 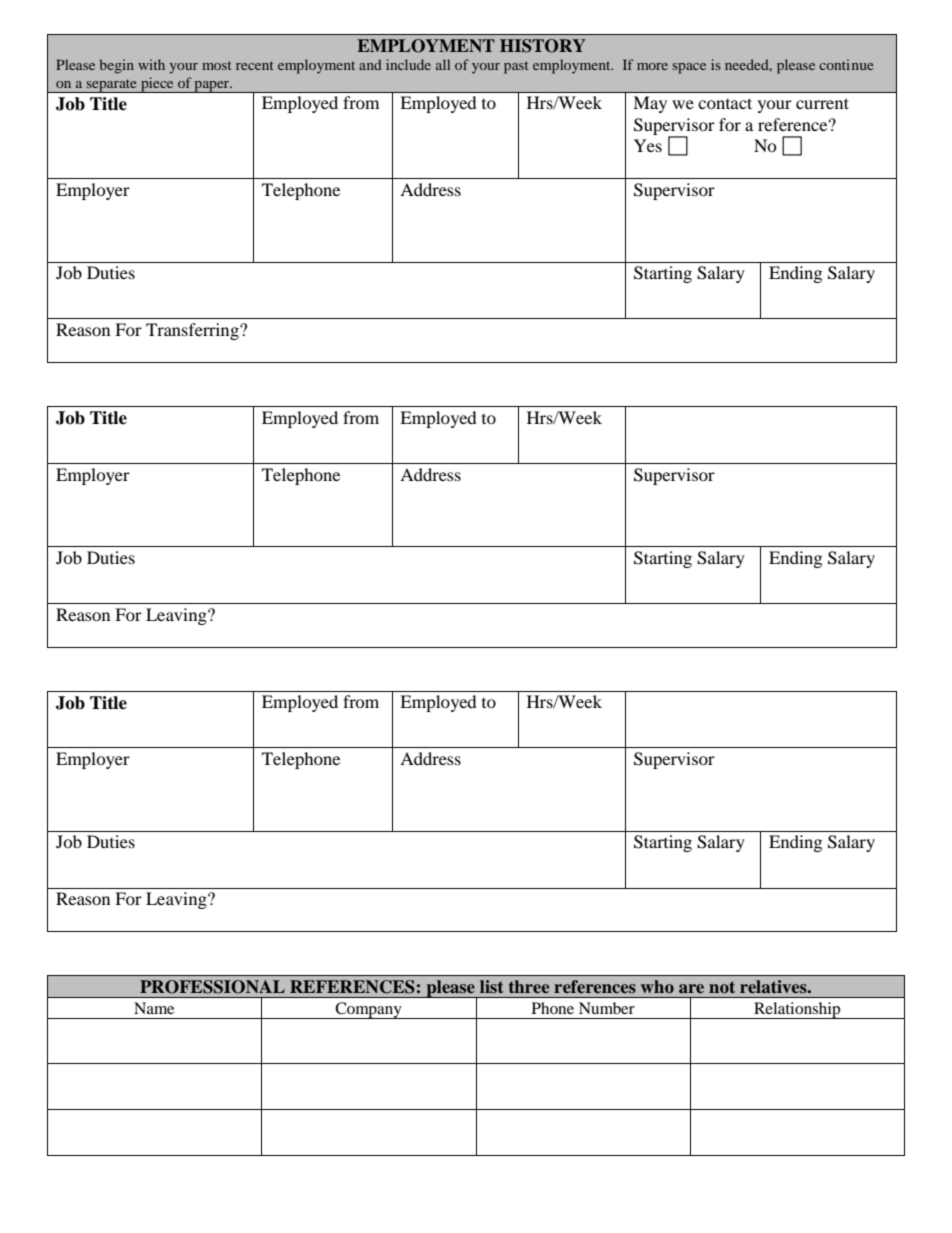 What do you see at coordinates (822, 103) in the screenshot?
I see `current` at bounding box center [822, 103].
